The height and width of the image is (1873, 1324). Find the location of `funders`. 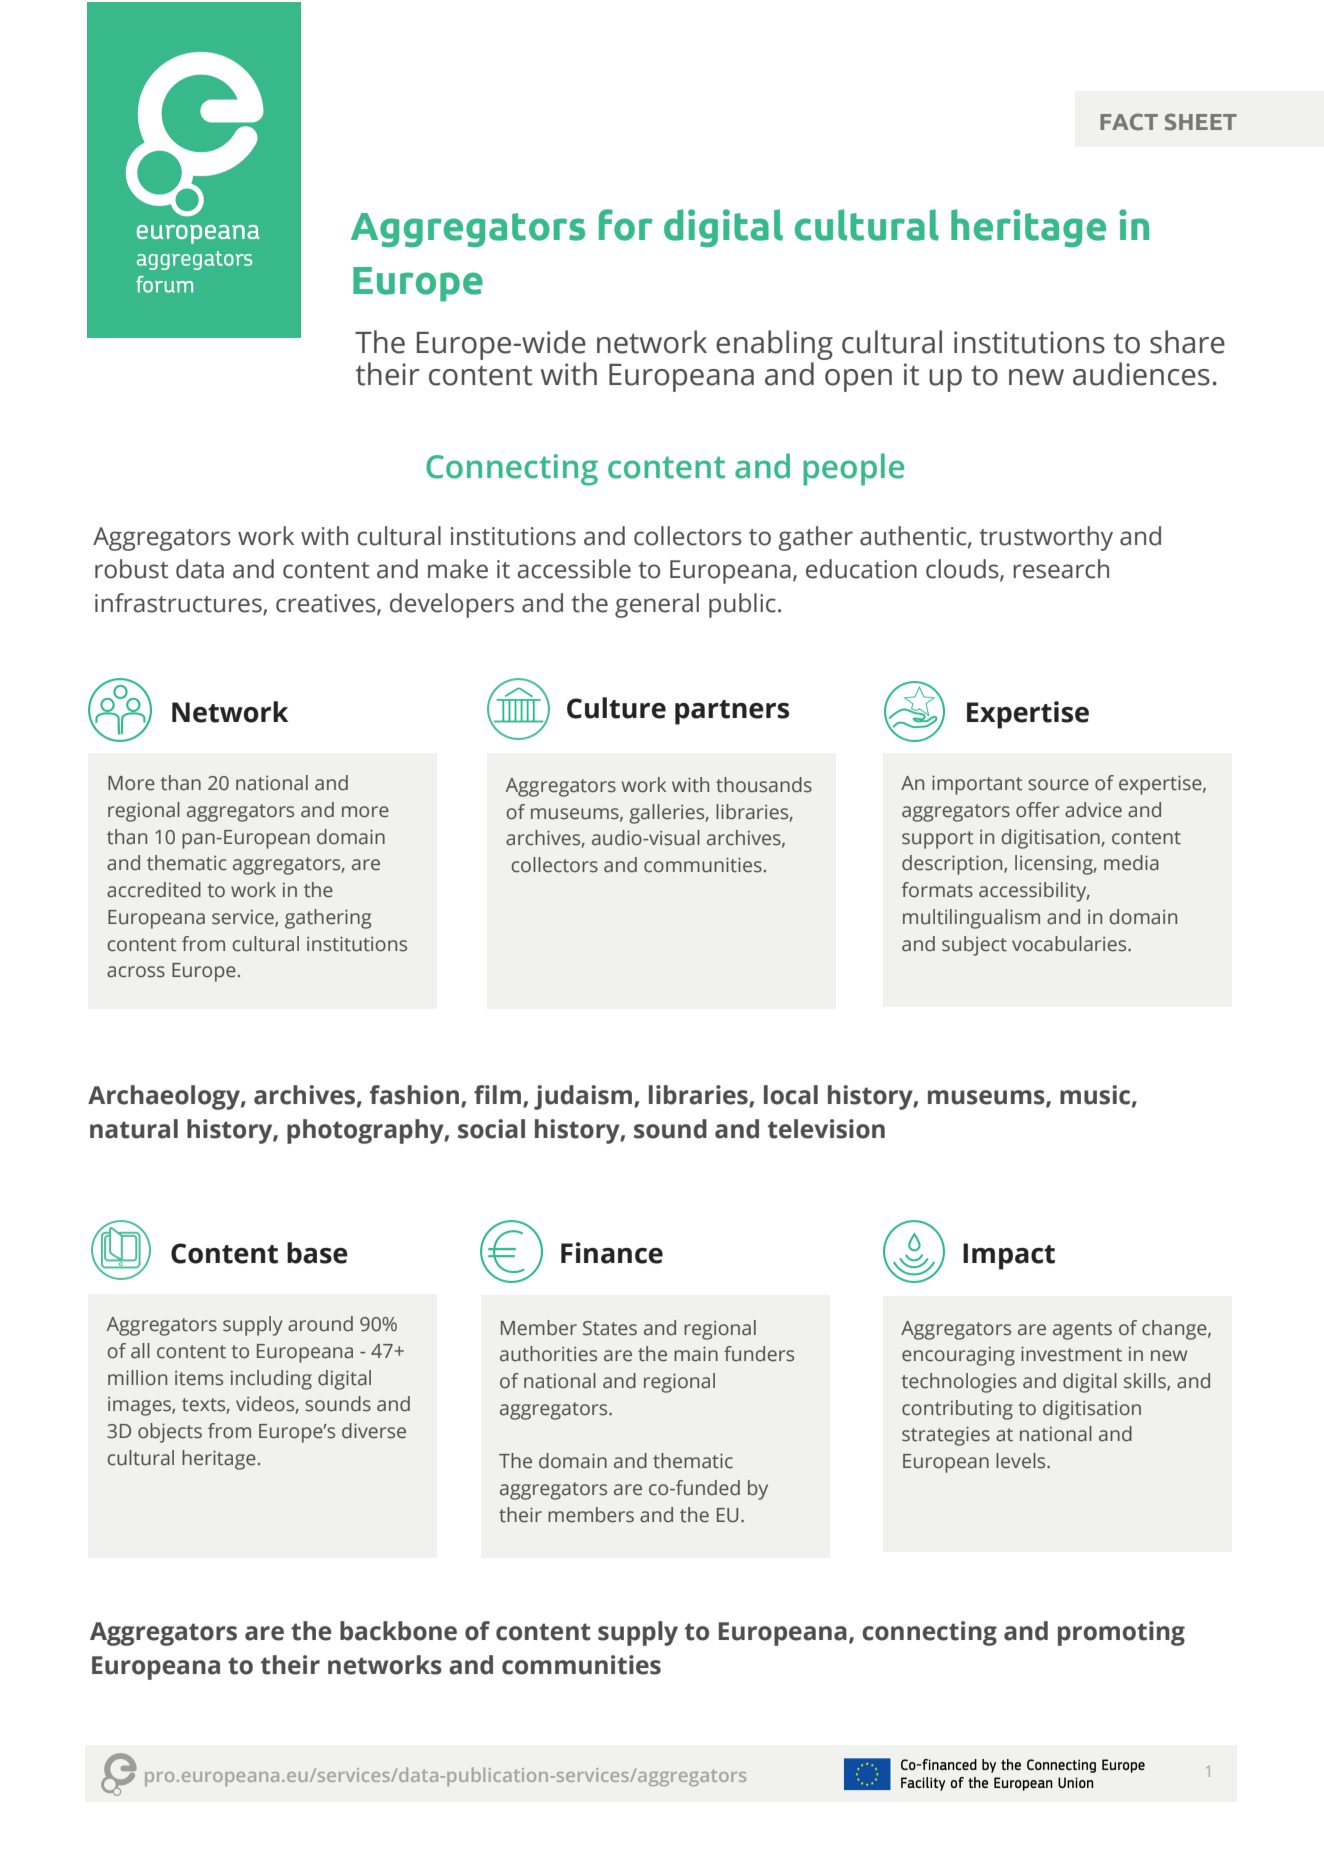

funders is located at coordinates (759, 1354).
